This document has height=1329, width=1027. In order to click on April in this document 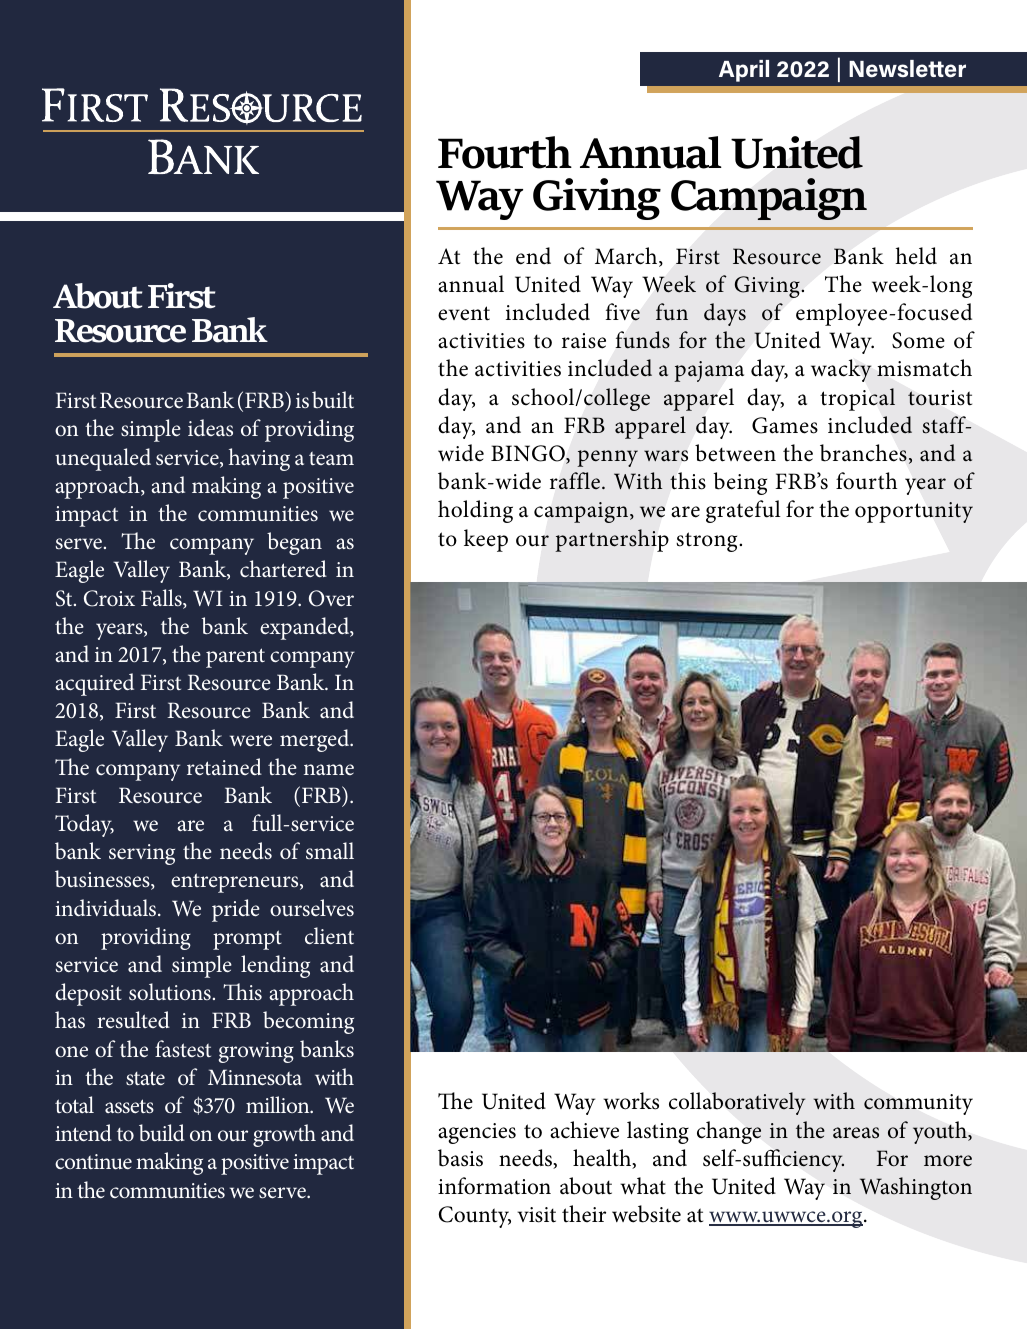, I will do `click(744, 71)`.
